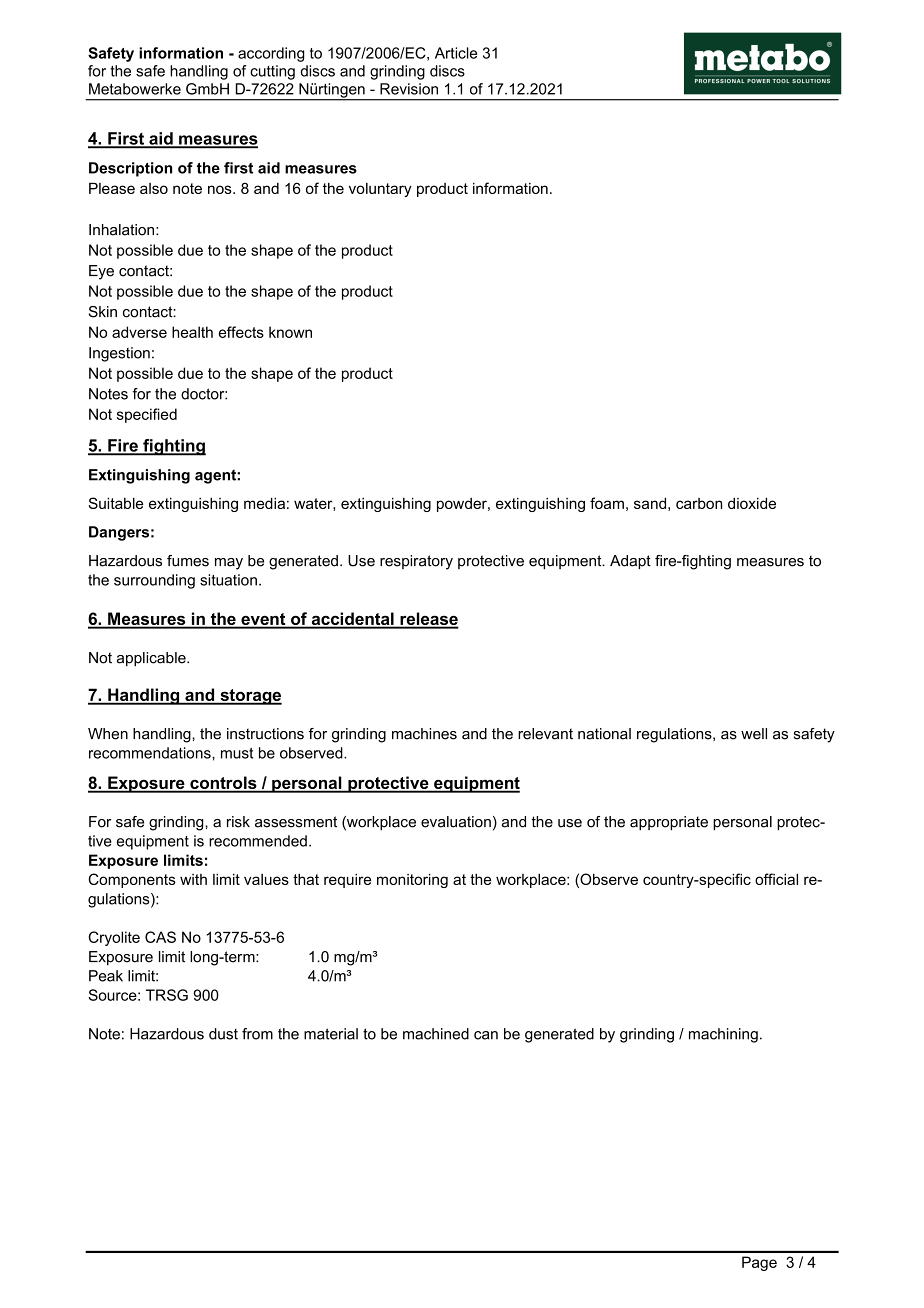  Describe the element at coordinates (409, 89) in the image. I see `Revision` at that location.
